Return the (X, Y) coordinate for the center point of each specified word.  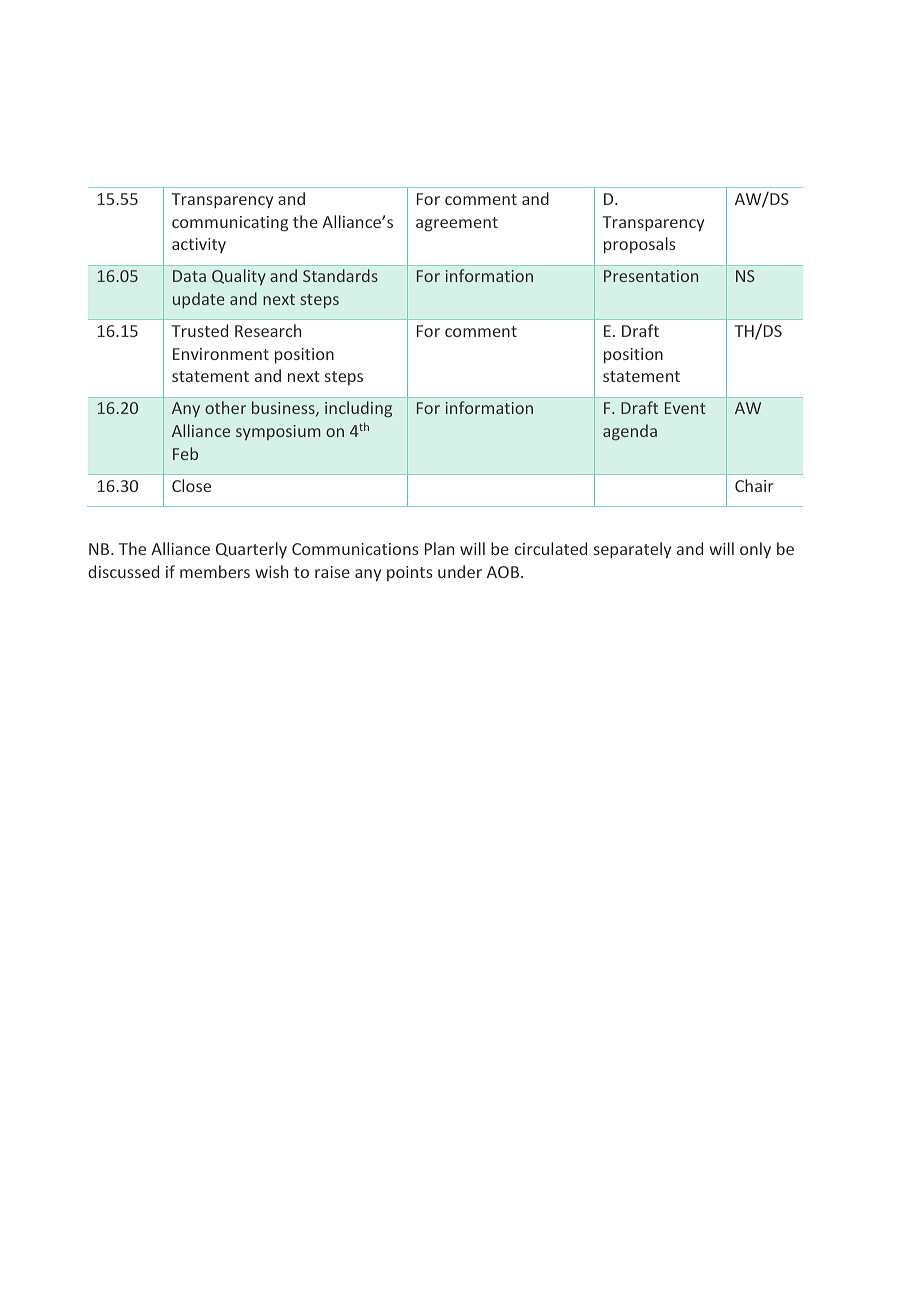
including (358, 409)
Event (685, 408)
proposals (639, 245)
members (215, 571)
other (225, 407)
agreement (457, 224)
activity (199, 245)
